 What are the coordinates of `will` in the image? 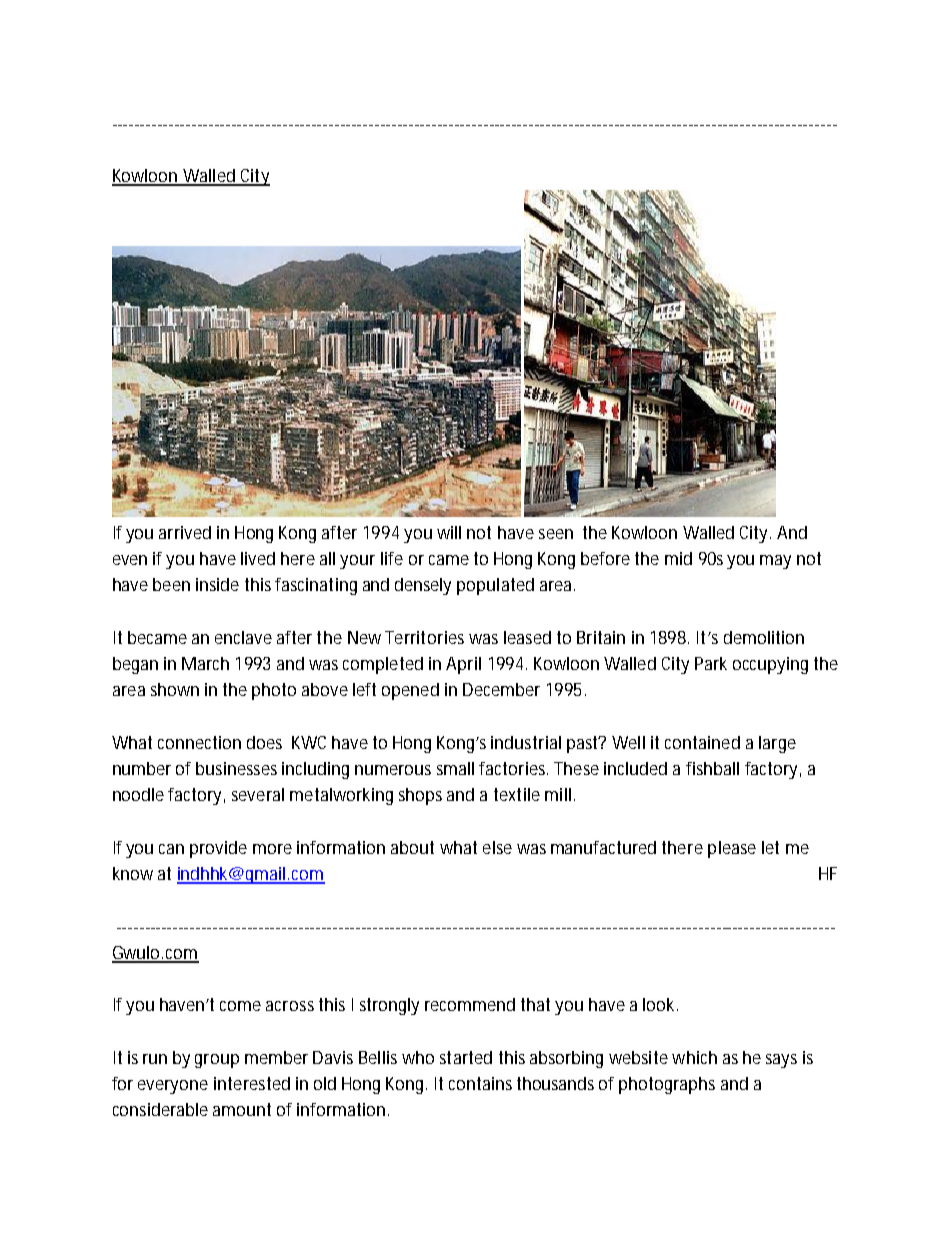 It's located at (449, 532).
